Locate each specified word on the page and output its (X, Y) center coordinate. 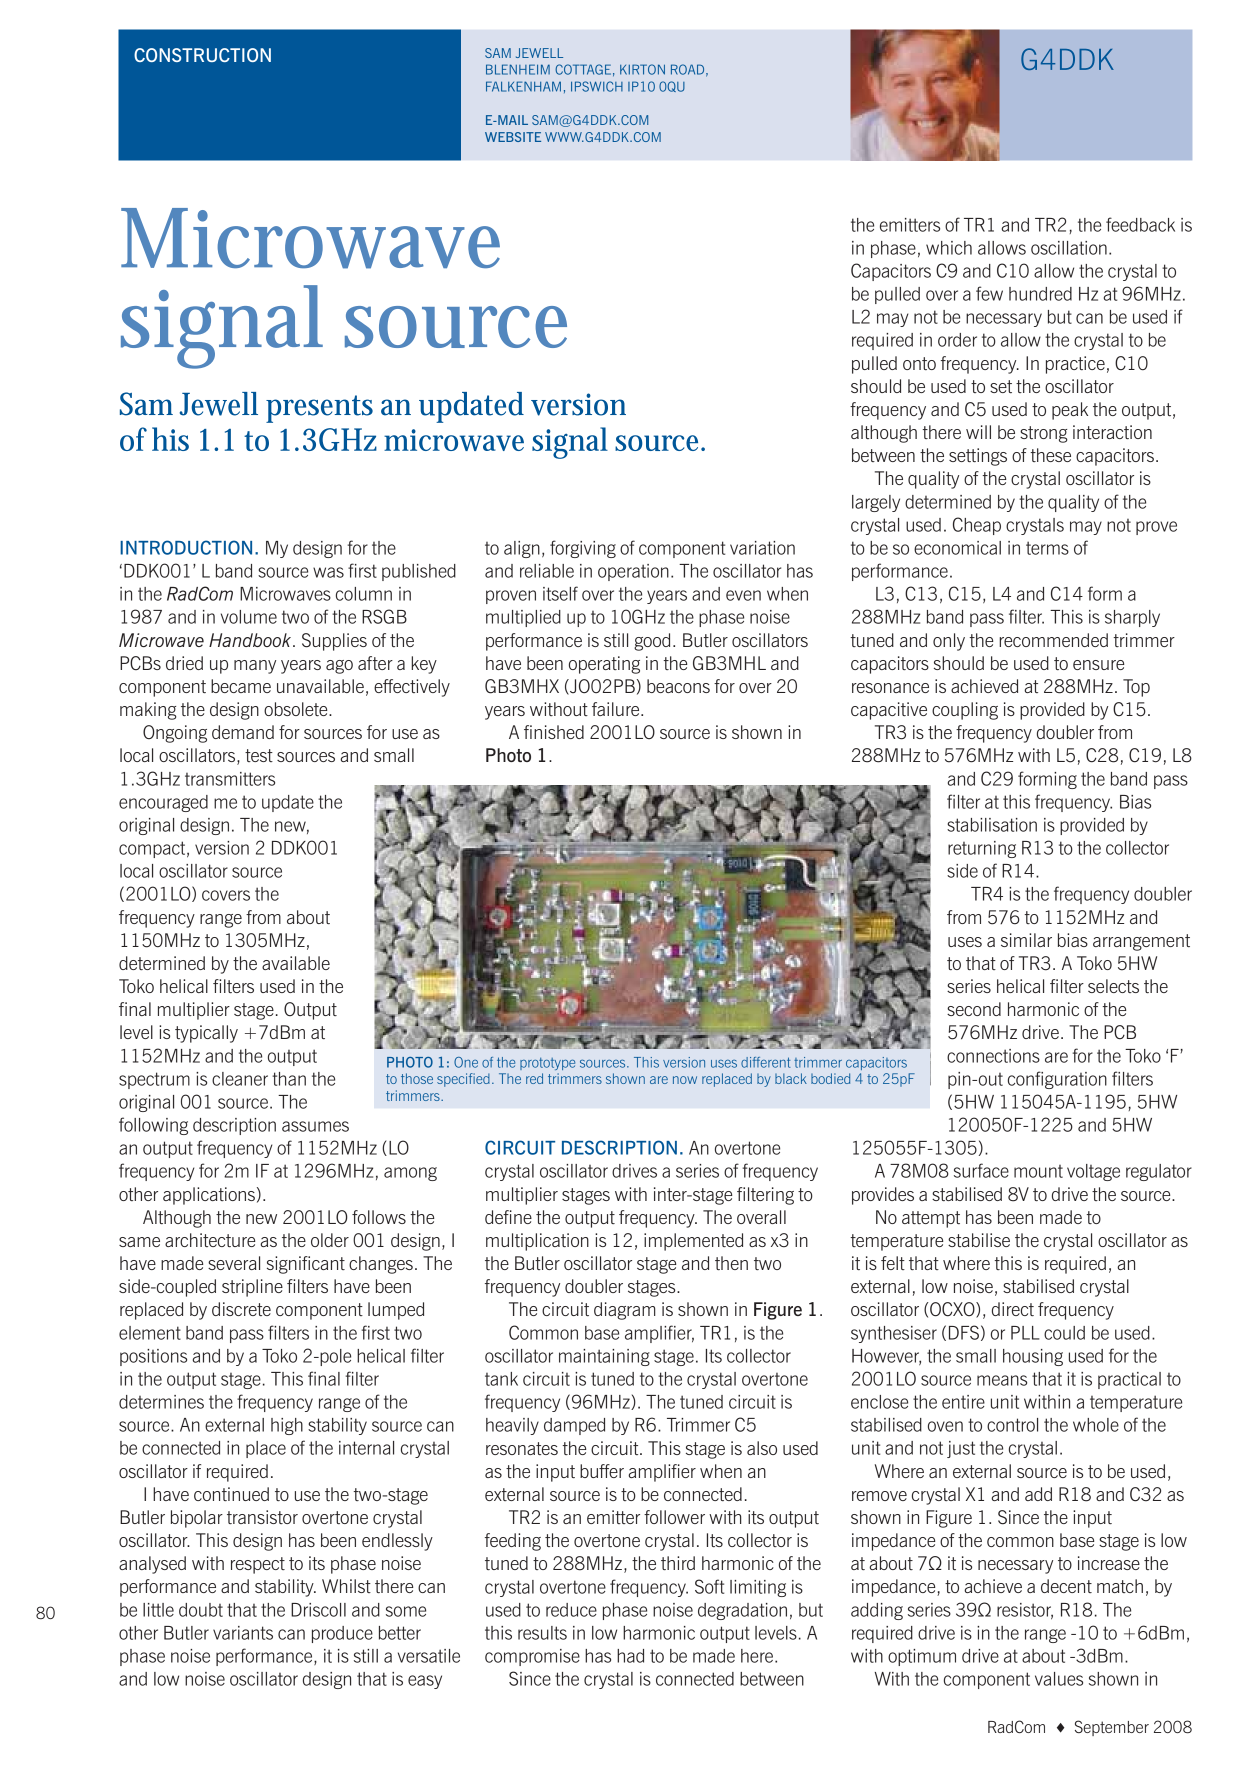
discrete (241, 1309)
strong (1043, 434)
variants (243, 1633)
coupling (965, 711)
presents (319, 409)
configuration (1057, 1080)
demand (243, 732)
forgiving (583, 549)
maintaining (604, 1357)
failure (617, 709)
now (685, 1080)
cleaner (240, 1079)
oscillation (1069, 248)
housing (1033, 1357)
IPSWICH (597, 86)
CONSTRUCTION (202, 55)
